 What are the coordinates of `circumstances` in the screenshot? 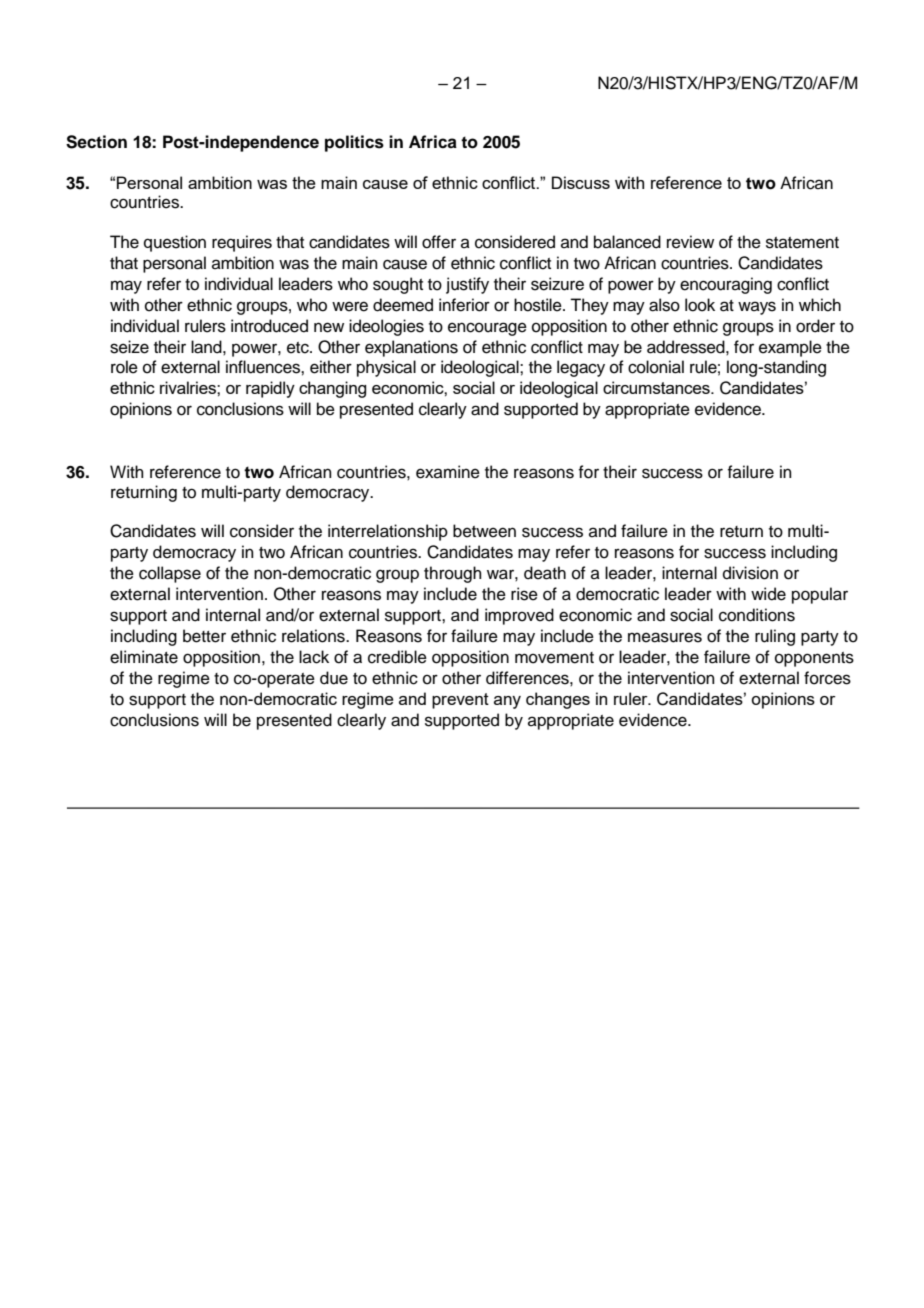 It's located at (657, 387).
